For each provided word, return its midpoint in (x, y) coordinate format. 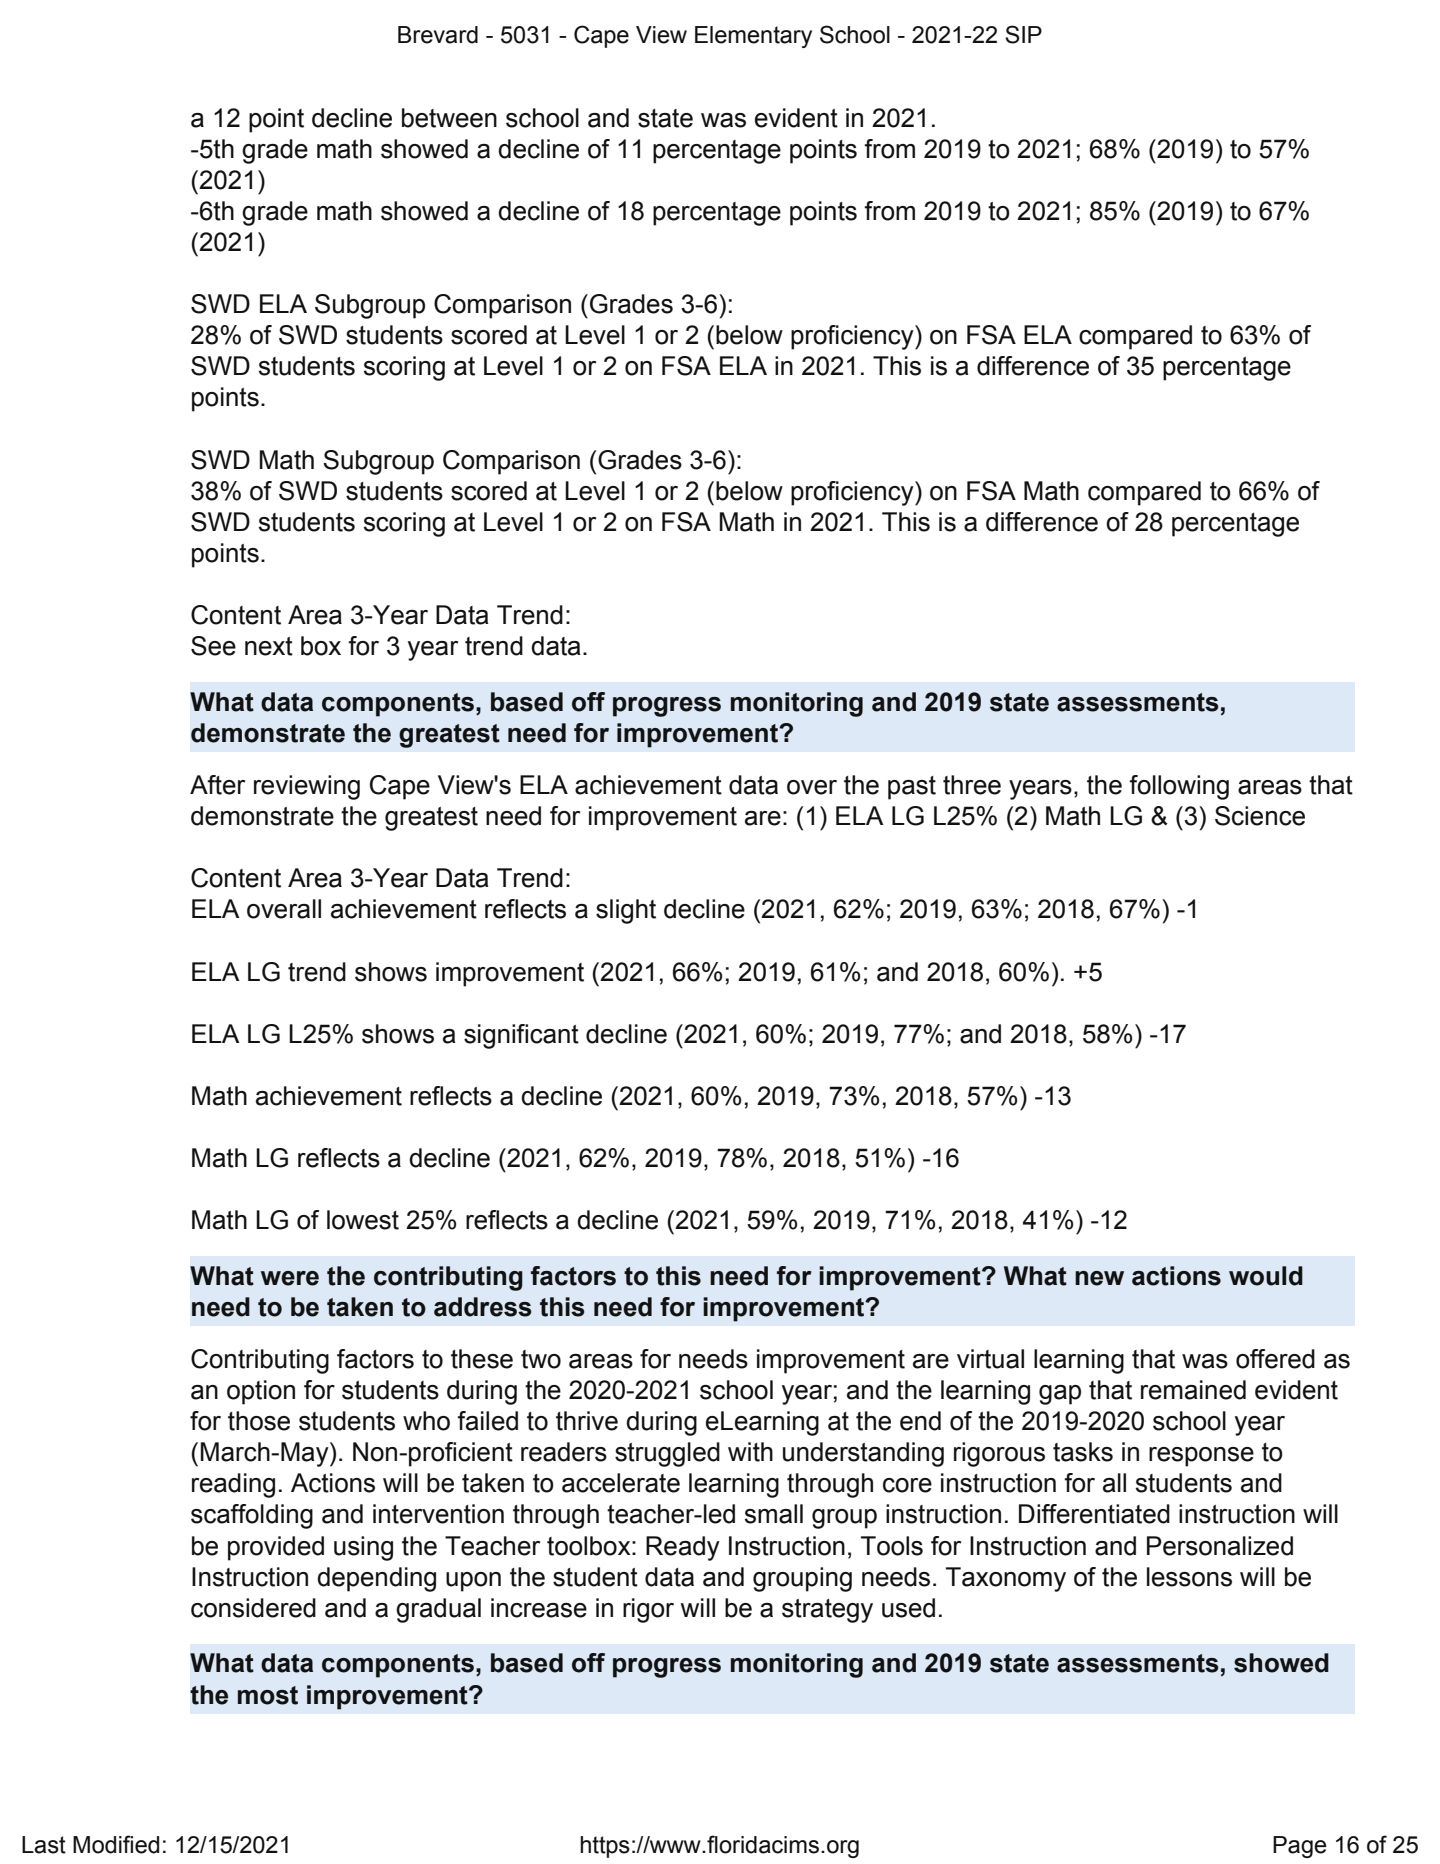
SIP (1023, 34)
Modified (116, 1844)
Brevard (438, 35)
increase (539, 1608)
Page (1300, 1847)
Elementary (753, 37)
